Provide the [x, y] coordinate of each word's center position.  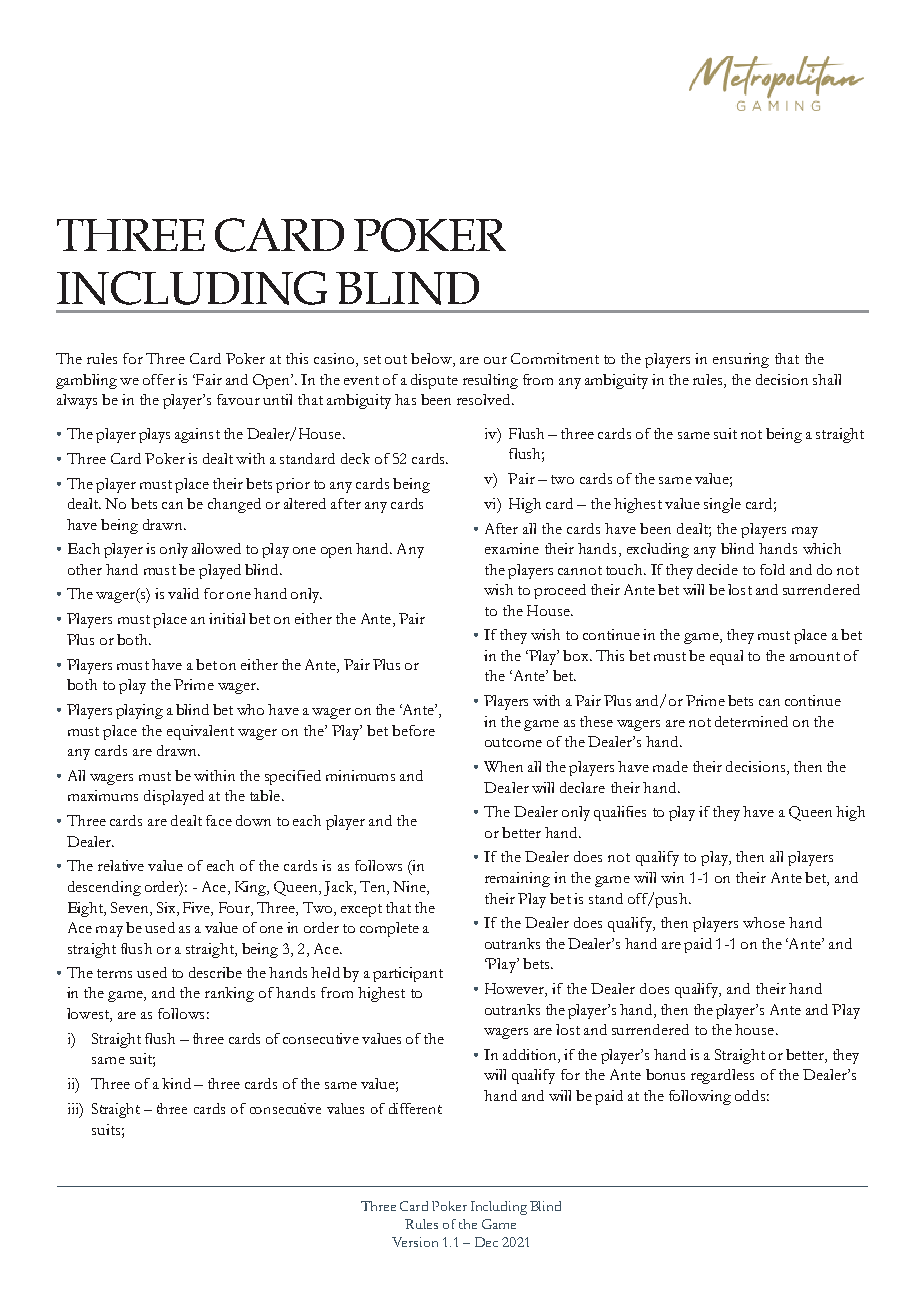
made [670, 766]
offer [159, 379]
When [503, 766]
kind [176, 1083]
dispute [434, 381]
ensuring [741, 360]
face [219, 820]
